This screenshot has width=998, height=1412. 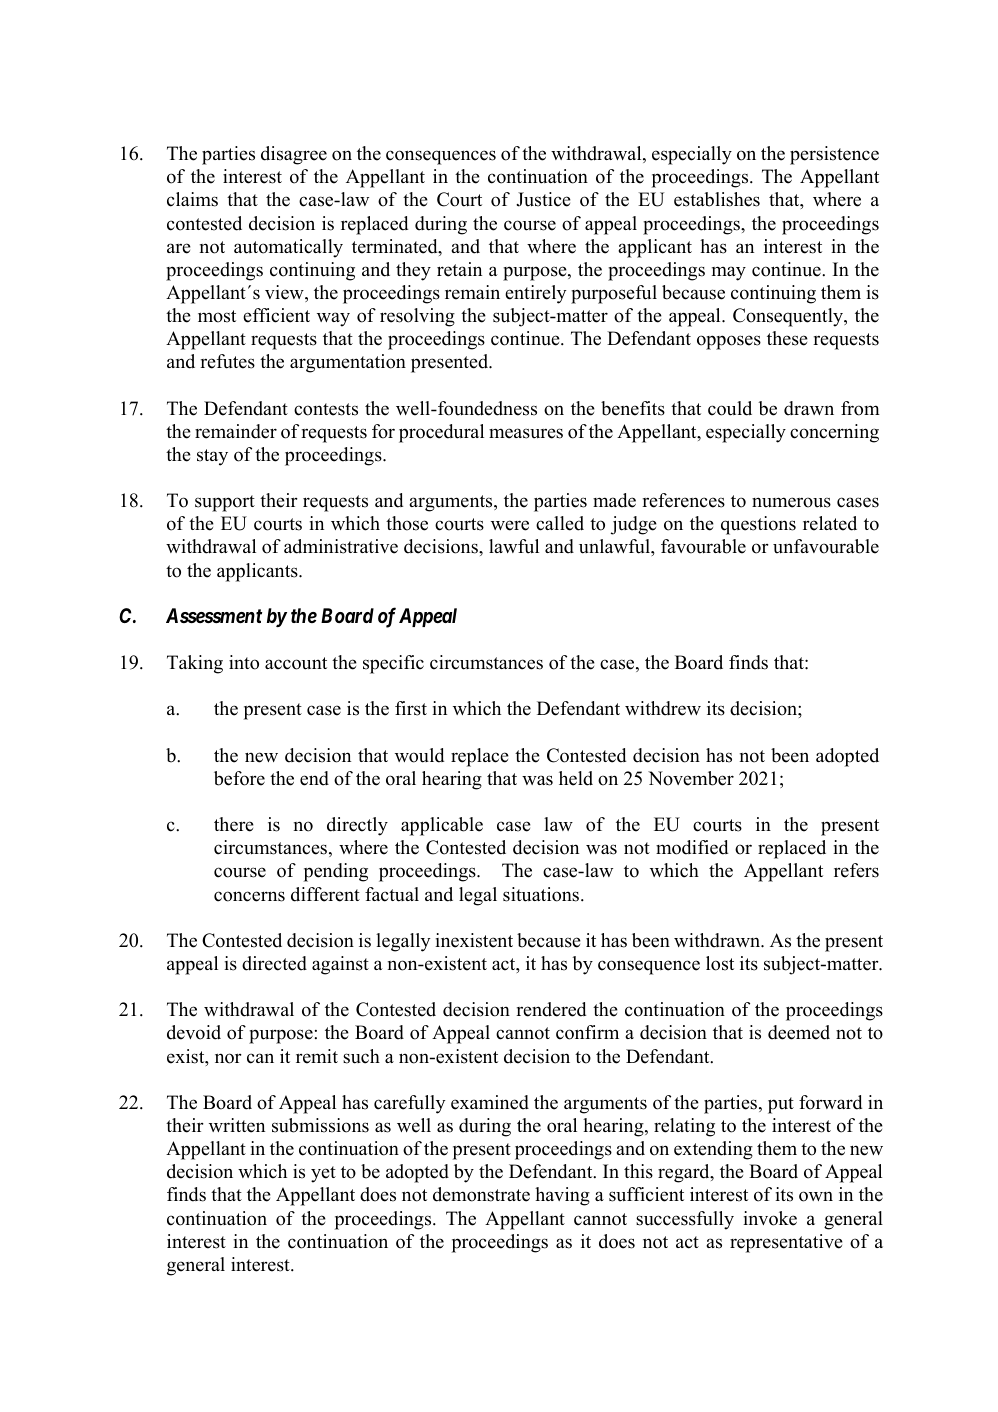 I want to click on establishes, so click(x=717, y=199).
